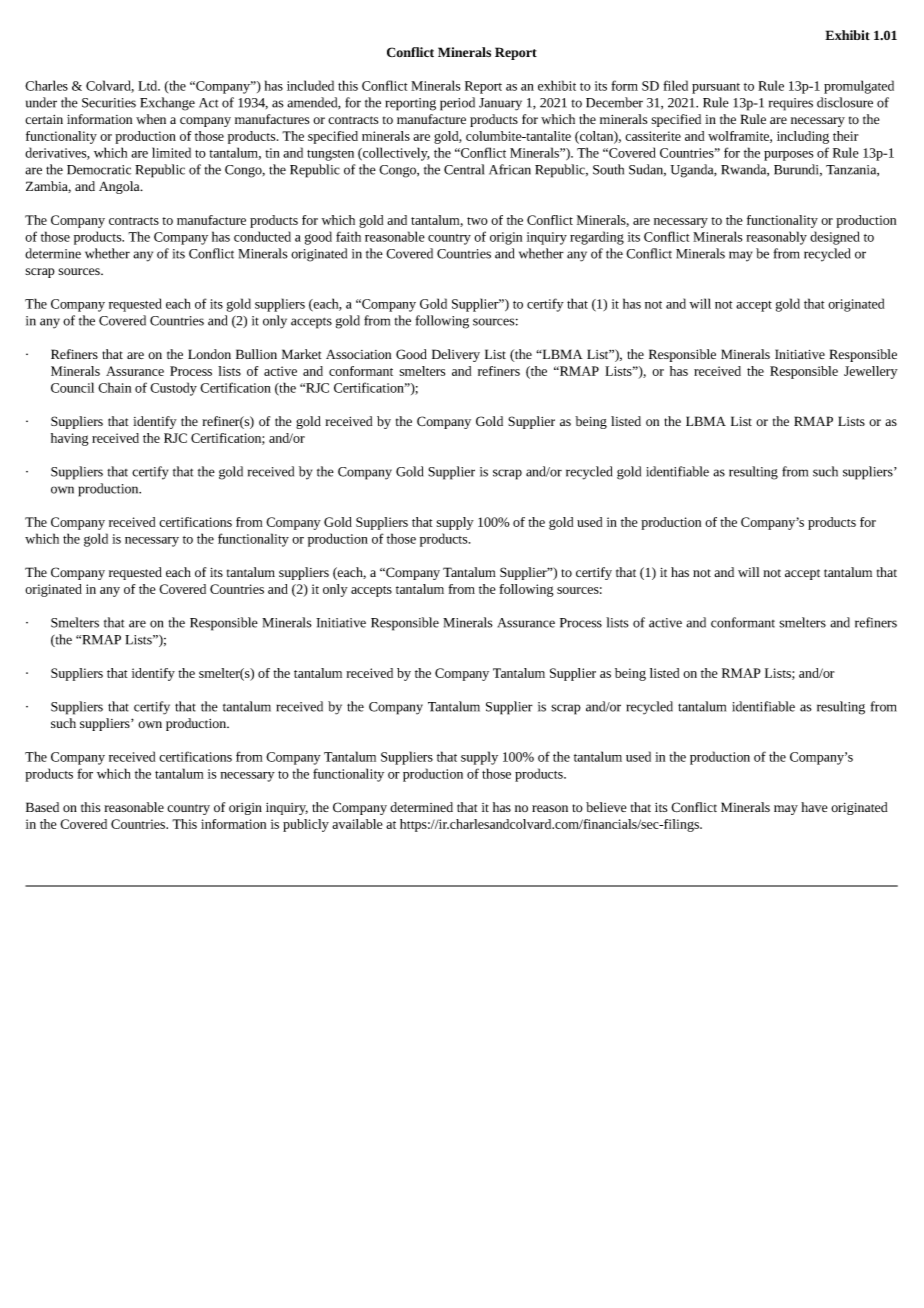 The image size is (924, 1308). Describe the element at coordinates (456, 355) in the screenshot. I see `Delivery` at that location.
